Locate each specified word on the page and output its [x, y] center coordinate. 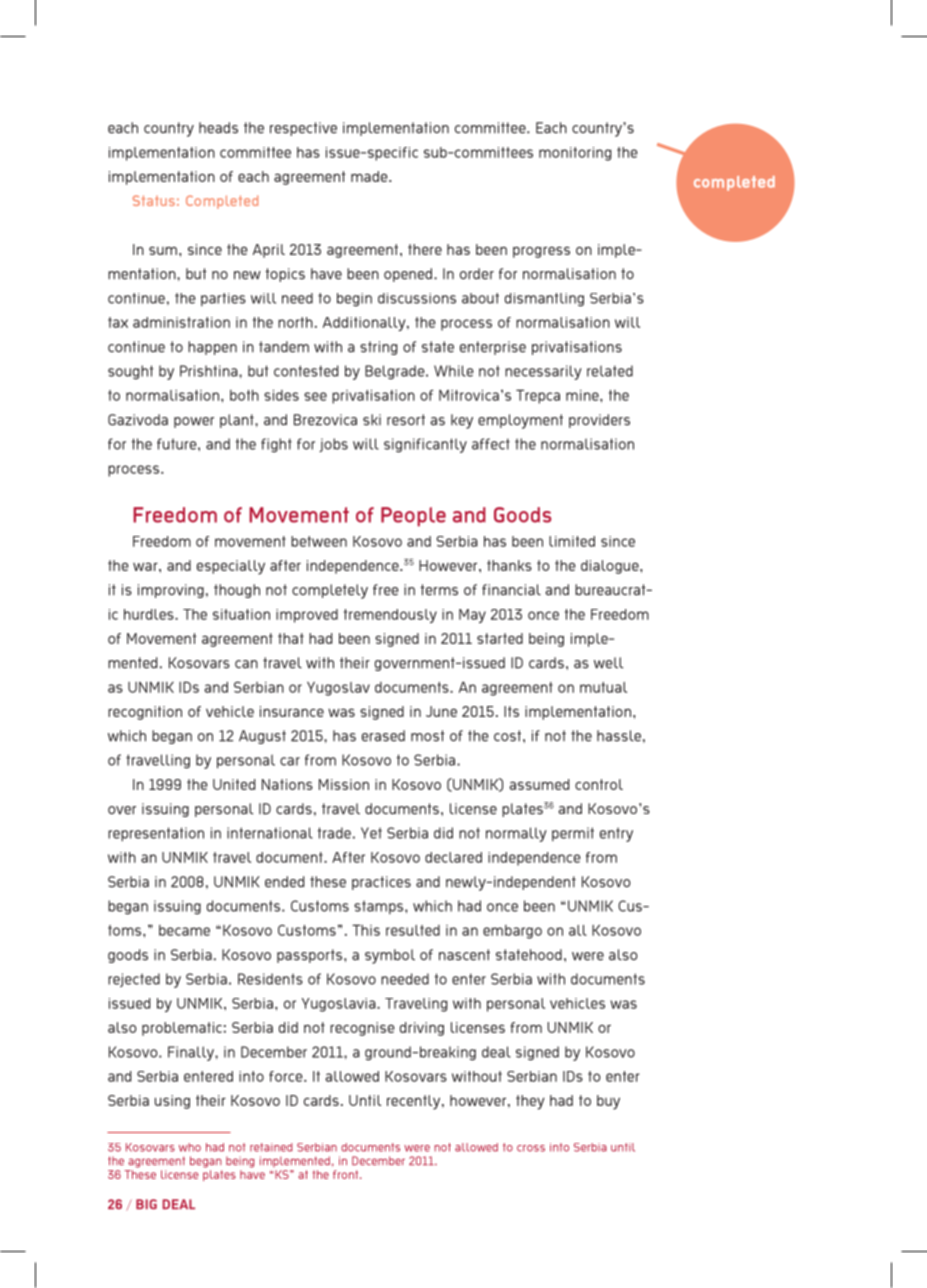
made [370, 176]
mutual [603, 687]
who [190, 1147]
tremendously [390, 616]
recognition [145, 713]
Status [154, 200]
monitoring [575, 154]
